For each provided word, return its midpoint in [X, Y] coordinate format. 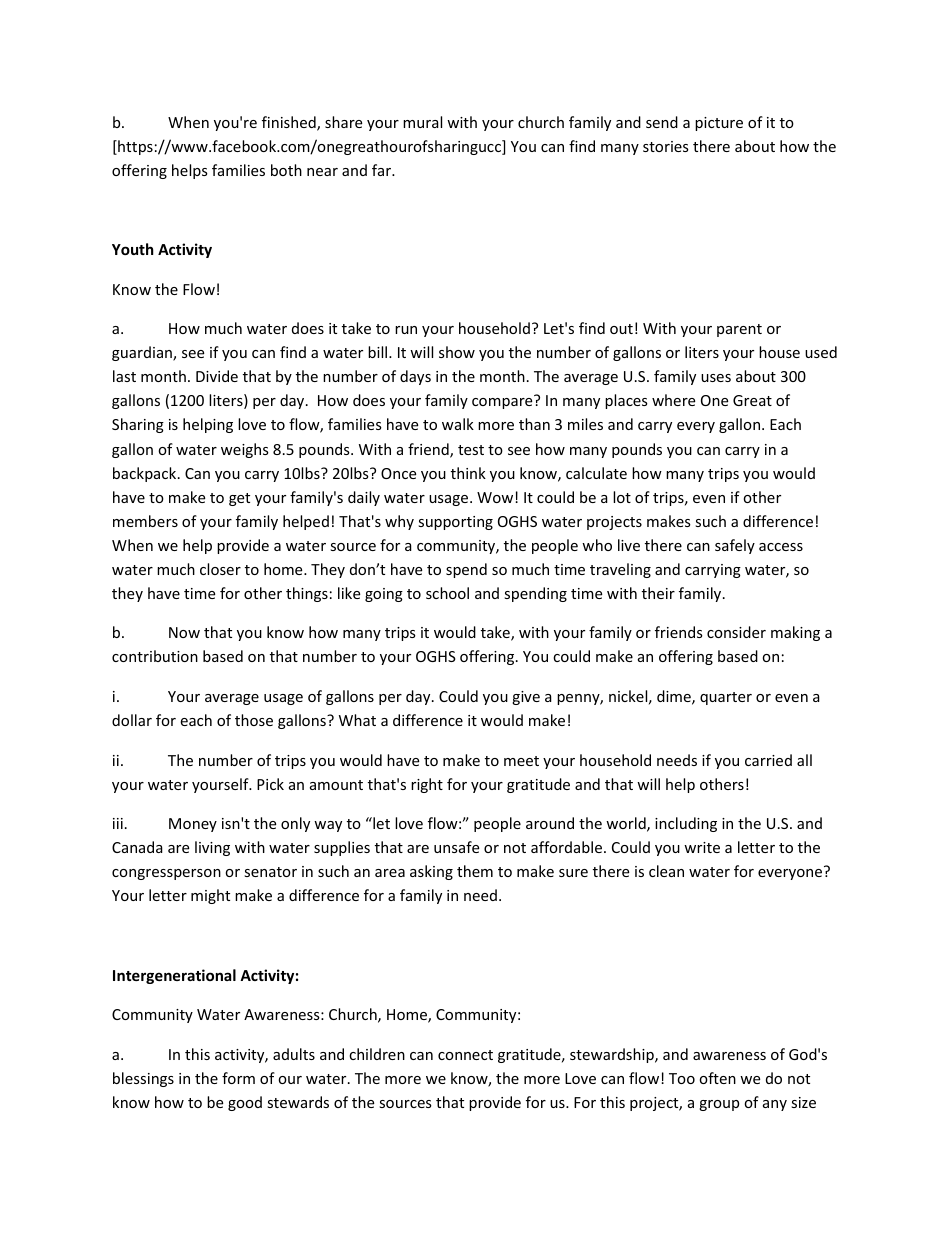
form [238, 1078]
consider [736, 632]
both [286, 170]
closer [220, 569]
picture [719, 124]
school [447, 593]
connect [465, 1055]
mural [422, 122]
